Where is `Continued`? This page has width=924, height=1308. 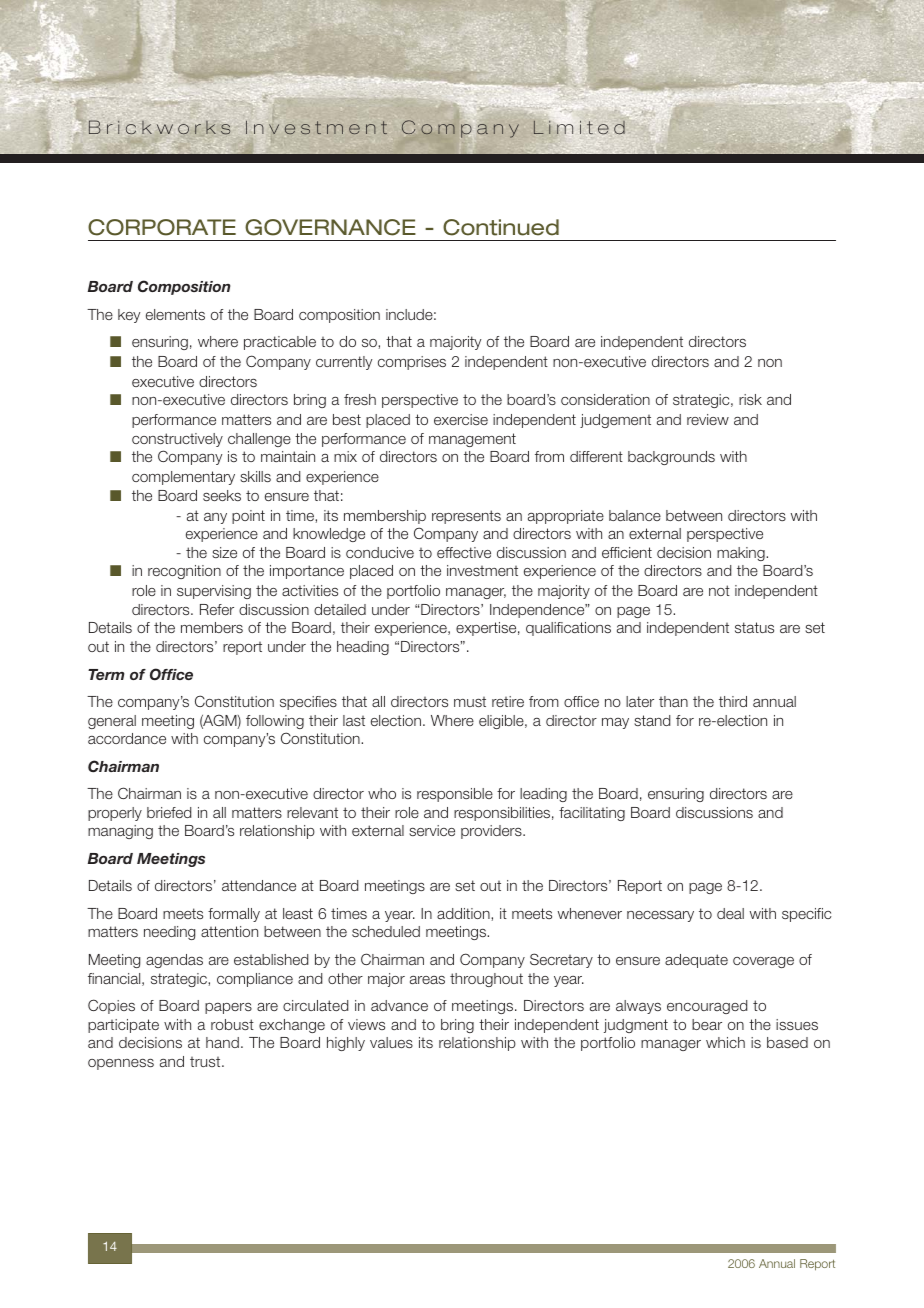 Continued is located at coordinates (501, 227).
